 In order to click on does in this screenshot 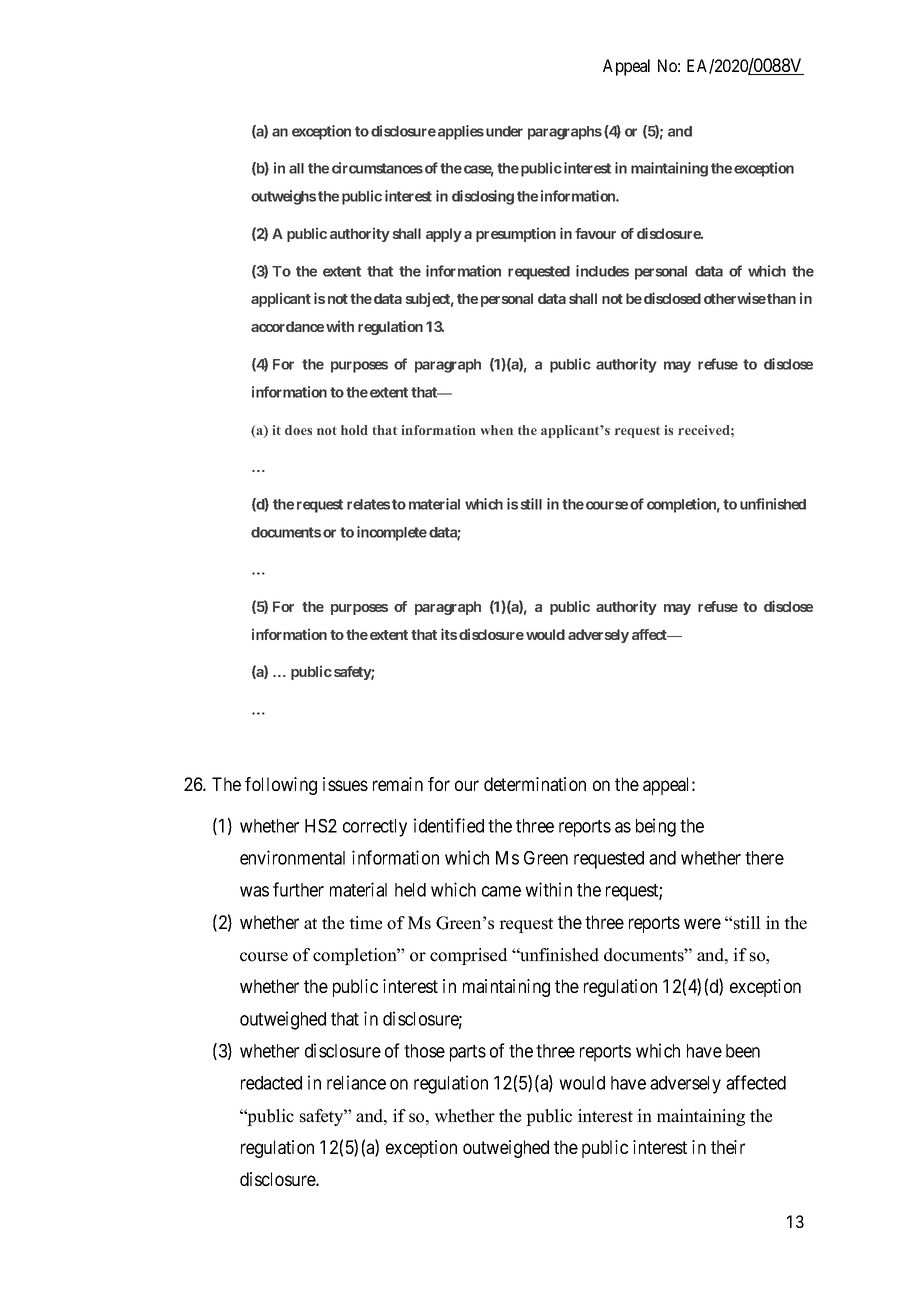, I will do `click(298, 430)`.
